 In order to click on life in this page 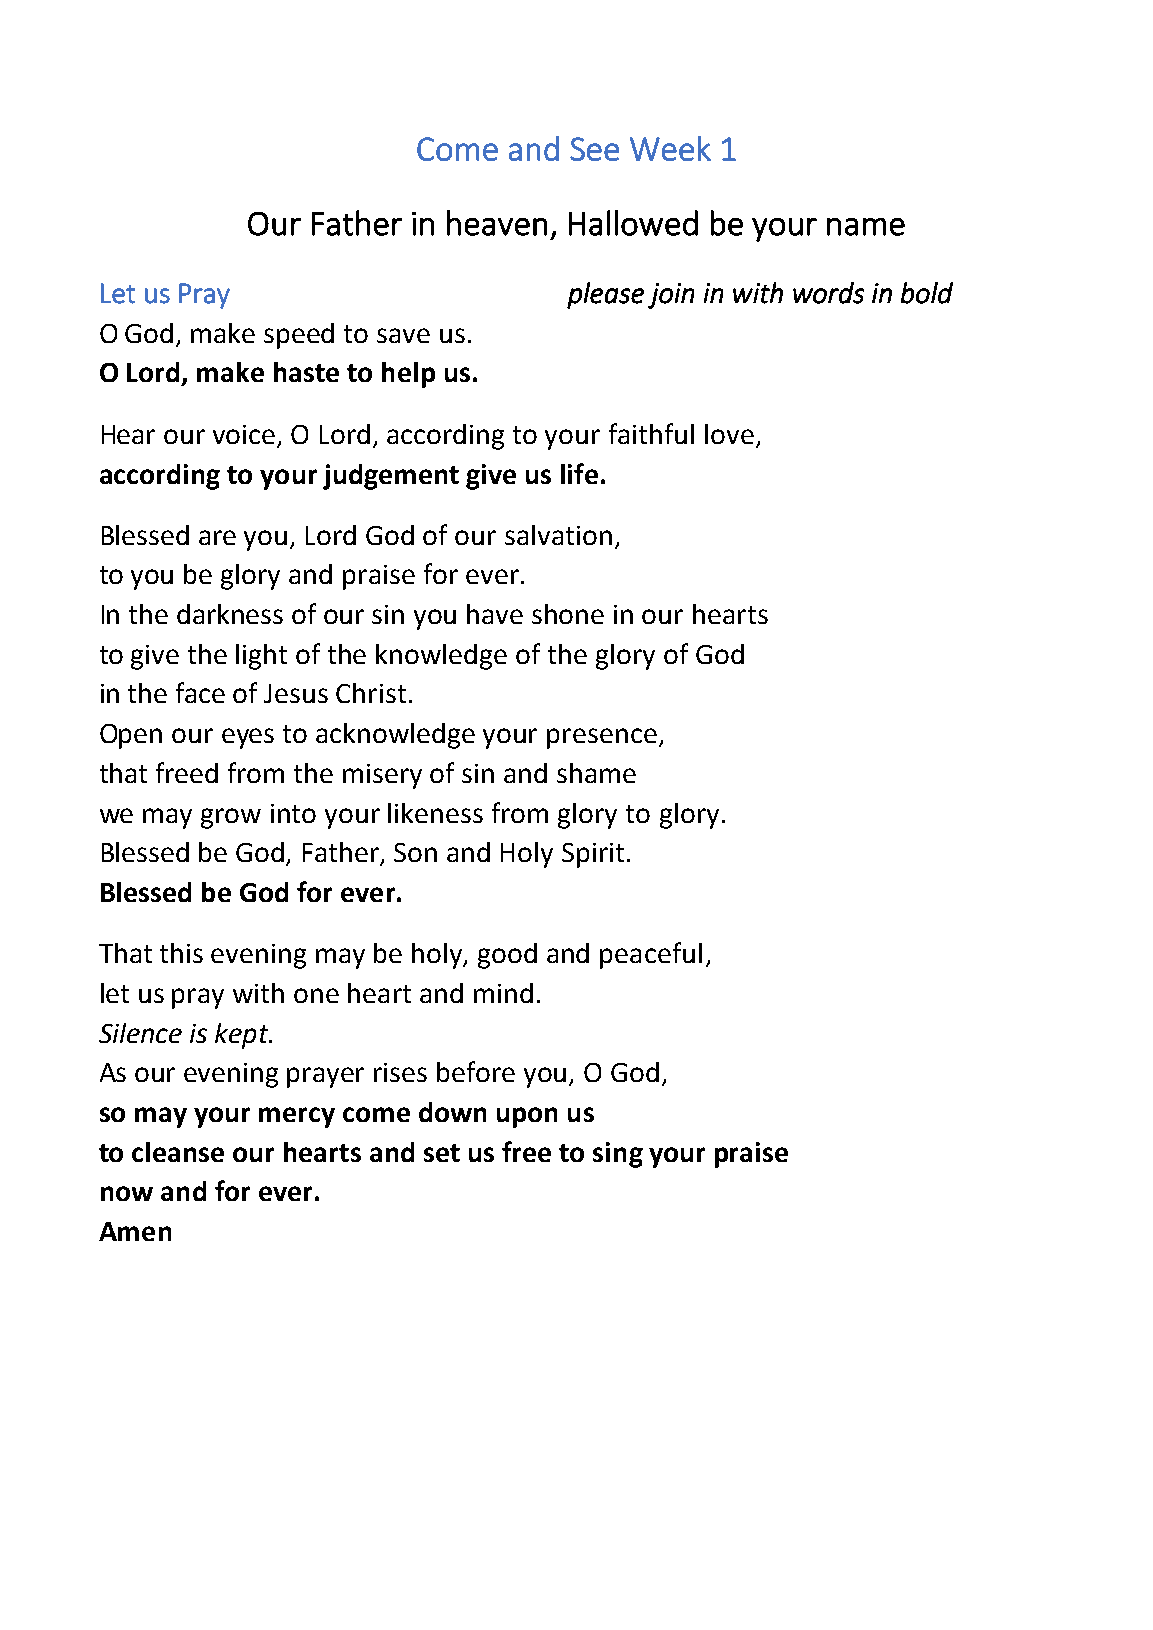, I will do `click(579, 473)`.
